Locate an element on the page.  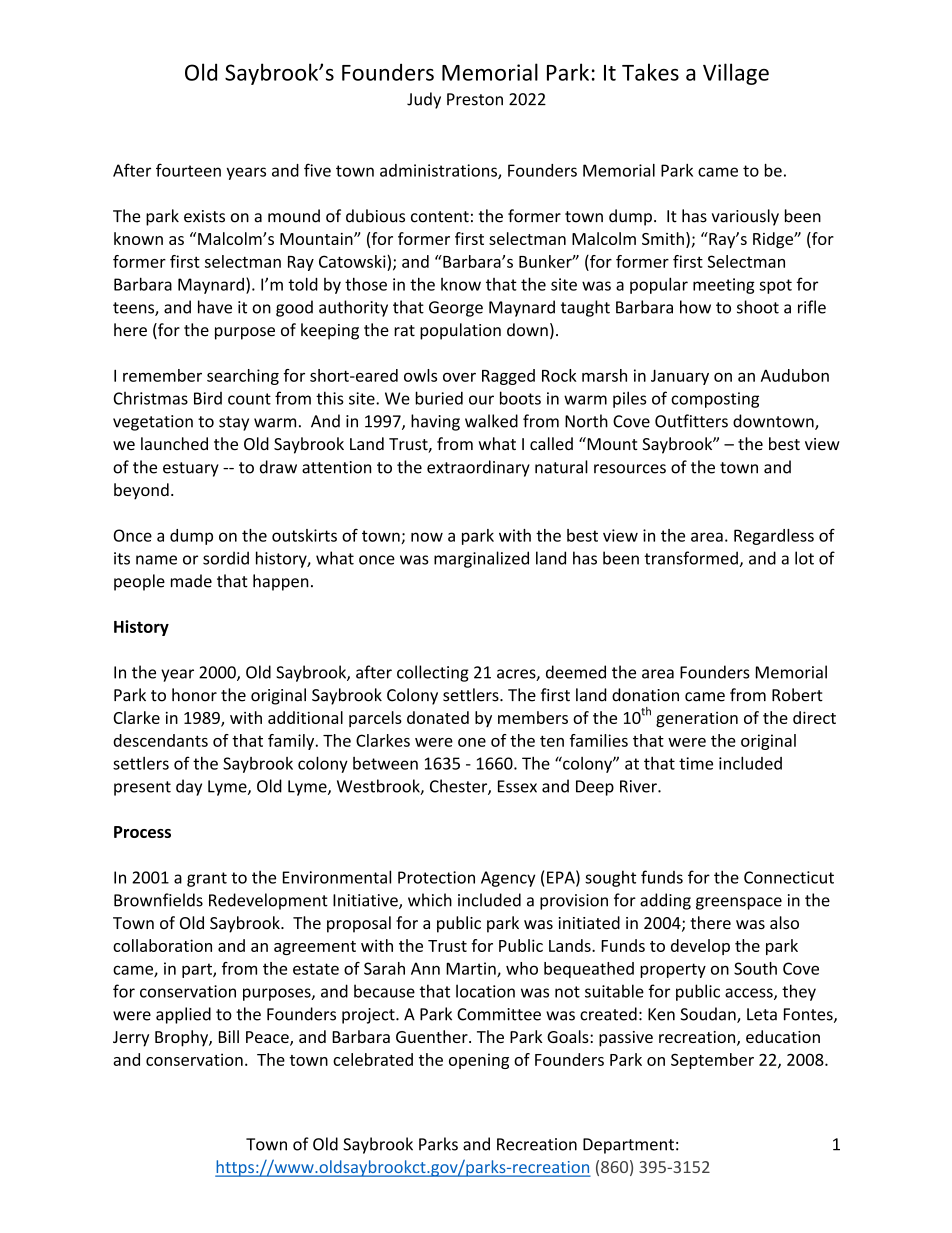
Village is located at coordinates (736, 74).
